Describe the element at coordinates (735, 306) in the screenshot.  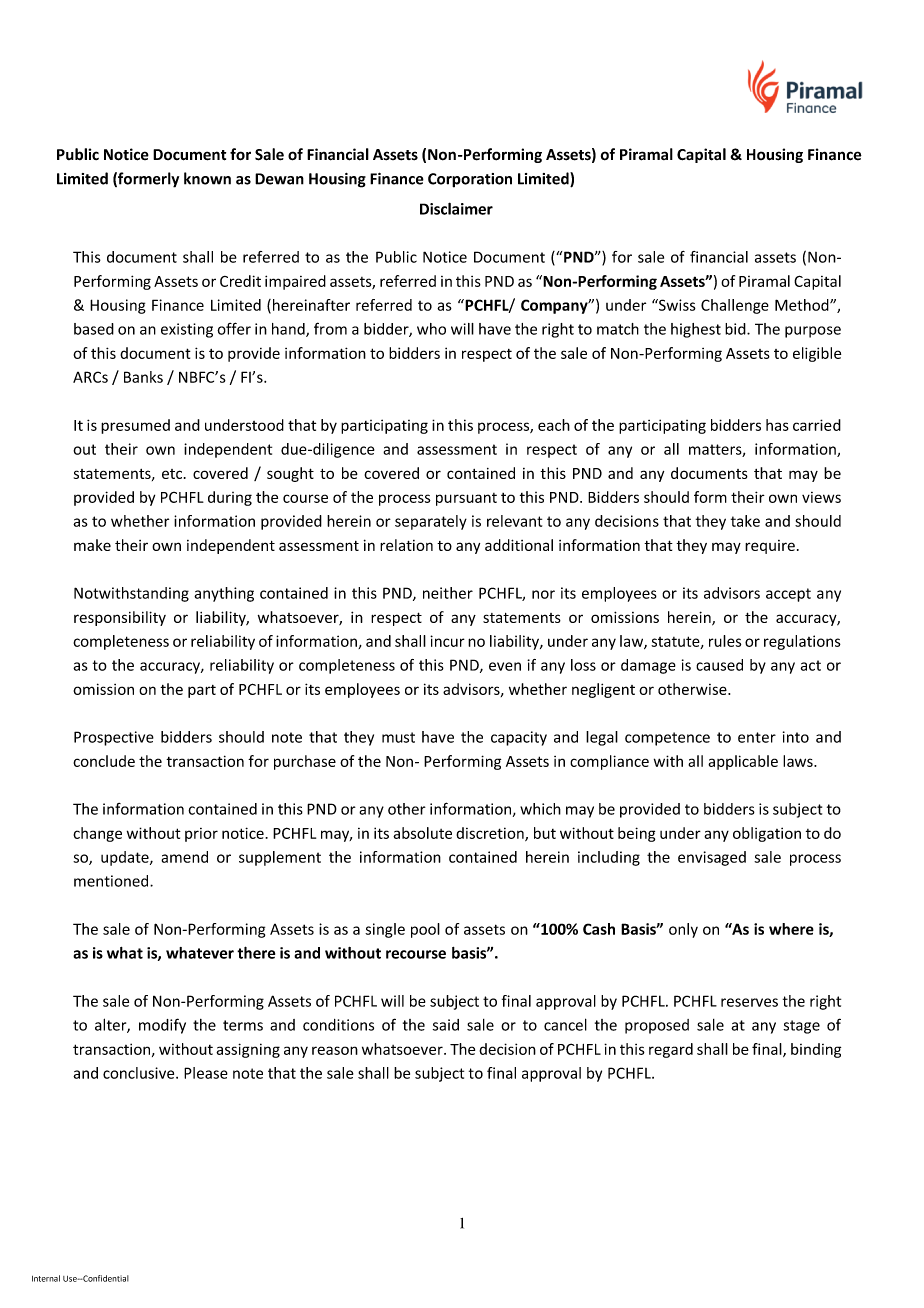
I see `Challenge` at that location.
